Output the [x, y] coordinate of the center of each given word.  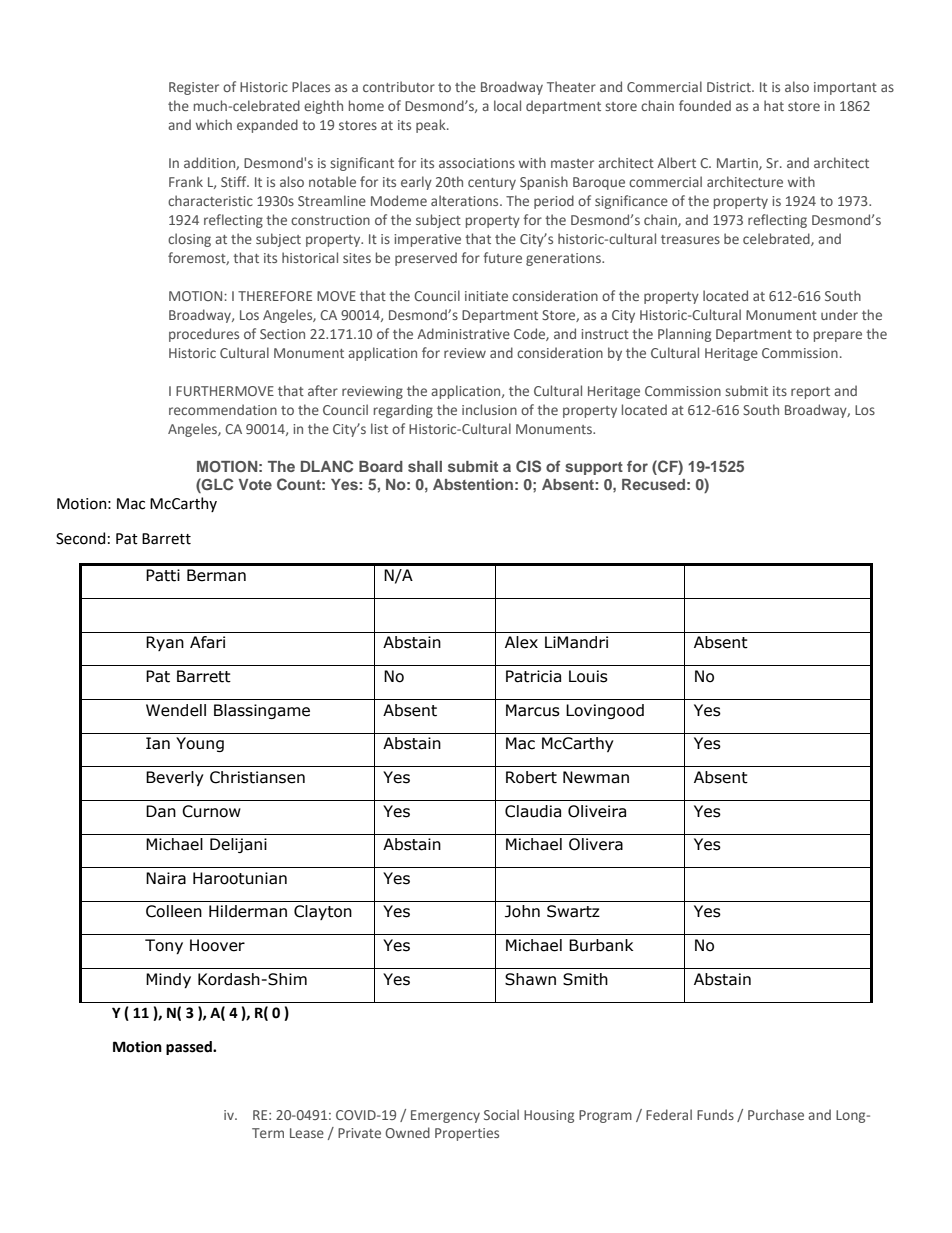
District [730, 87]
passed [190, 1048]
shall [425, 466]
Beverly [175, 778]
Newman [596, 777]
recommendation [223, 409]
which [214, 124]
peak [432, 126]
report [810, 393]
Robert [531, 777]
